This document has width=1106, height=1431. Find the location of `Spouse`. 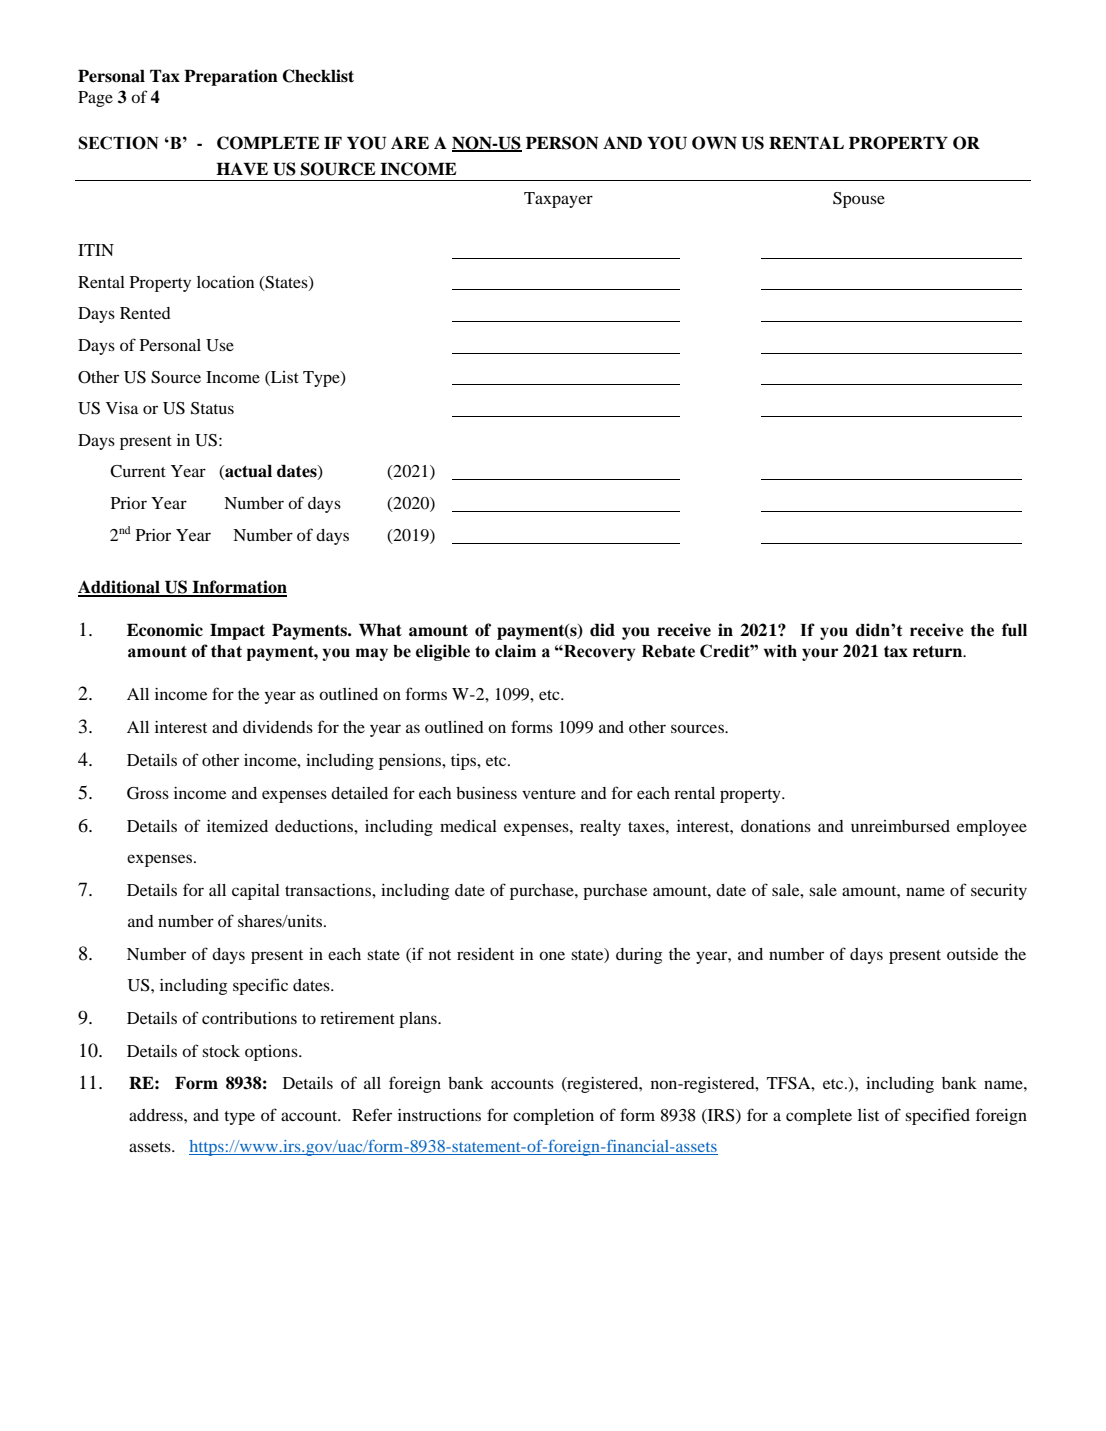

Spouse is located at coordinates (859, 200).
